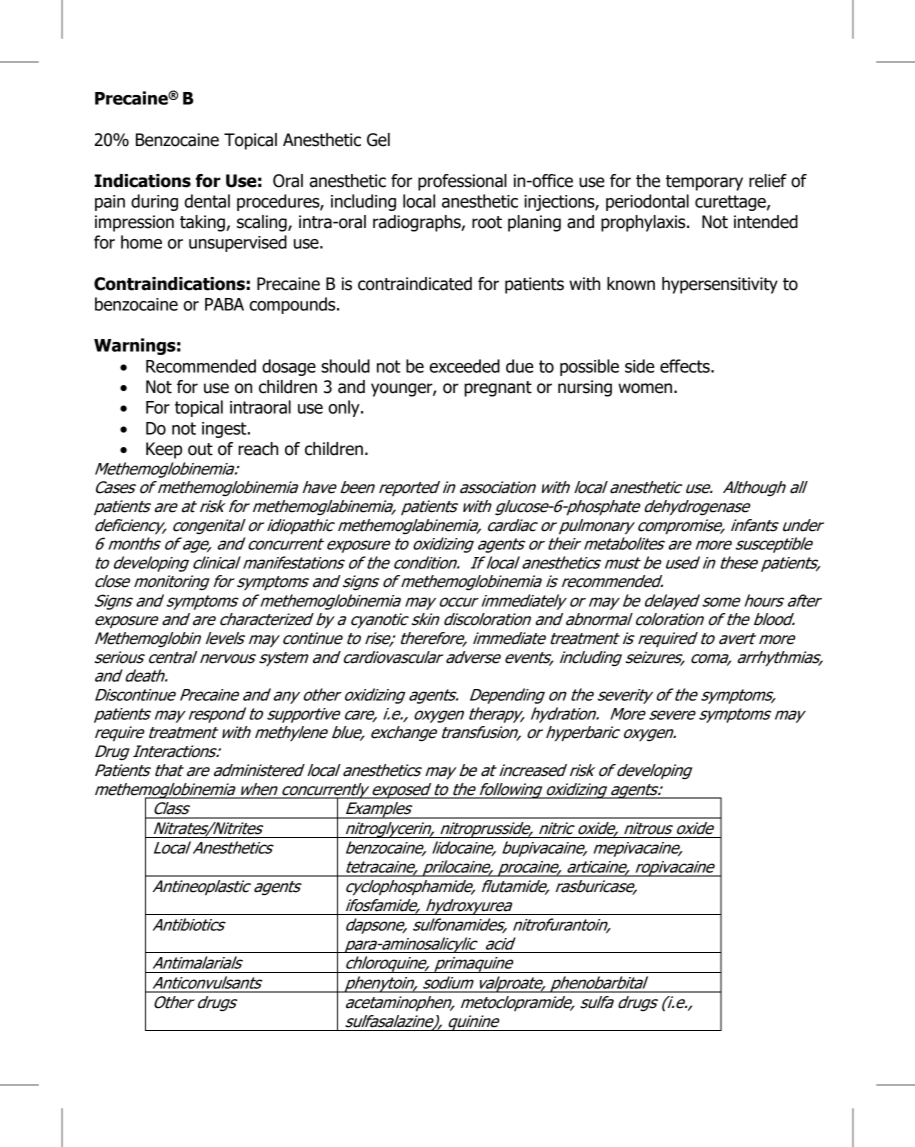 The image size is (915, 1147). Describe the element at coordinates (585, 388) in the screenshot. I see `nursing` at that location.
